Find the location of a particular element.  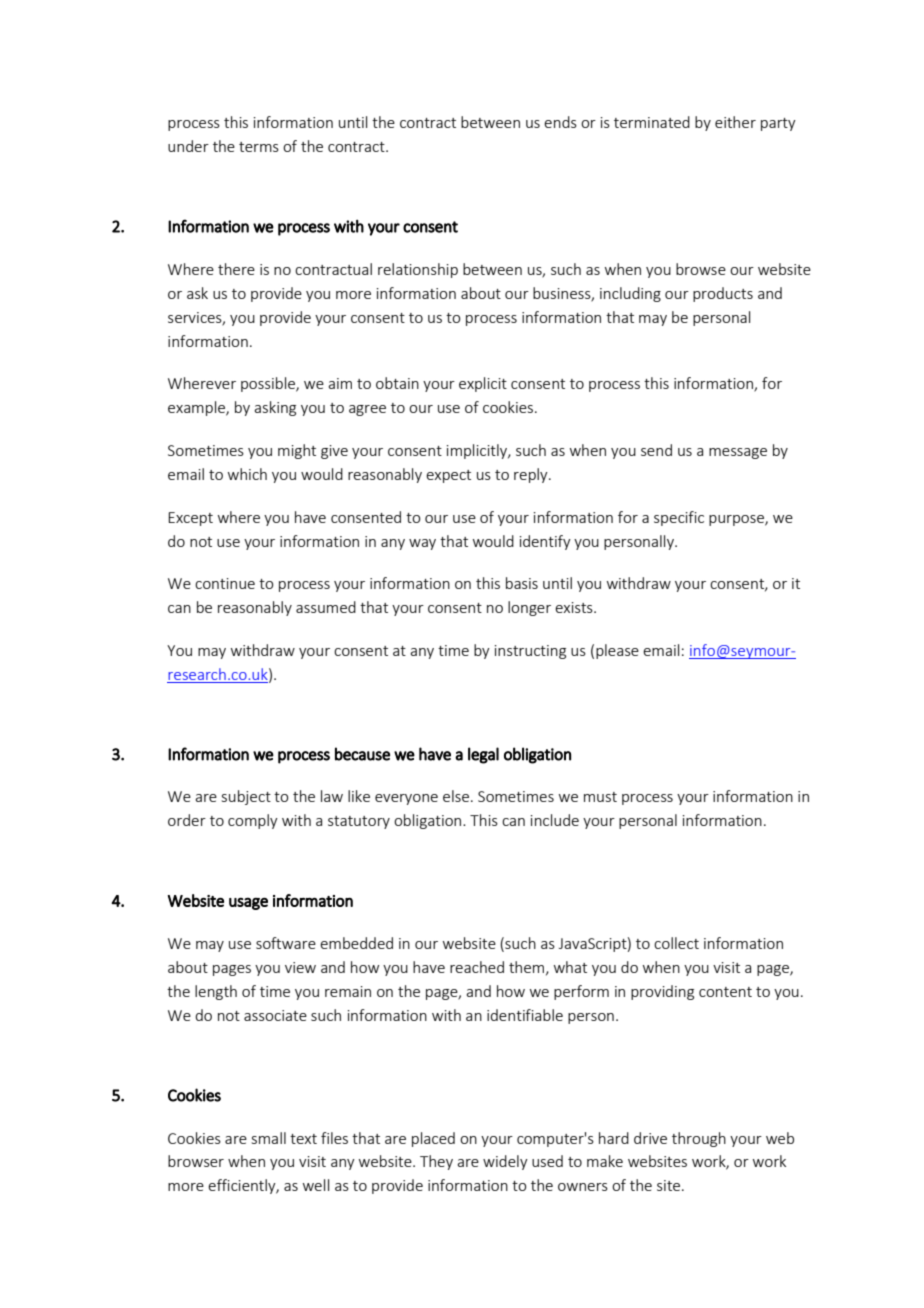

terms is located at coordinates (259, 147).
